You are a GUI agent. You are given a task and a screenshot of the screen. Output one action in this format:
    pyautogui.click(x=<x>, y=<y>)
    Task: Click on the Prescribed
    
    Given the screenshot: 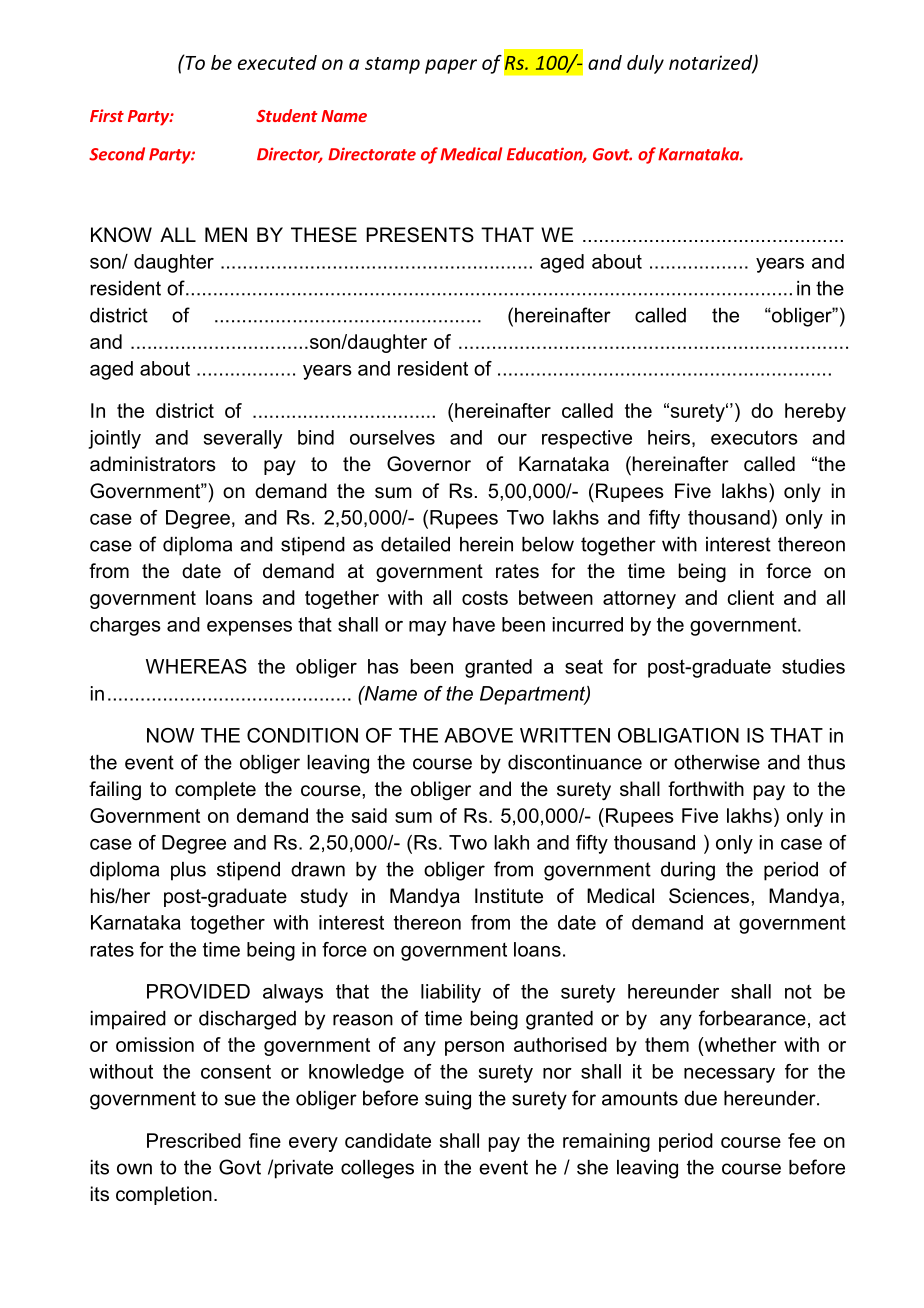 What is the action you would take?
    pyautogui.click(x=194, y=1140)
